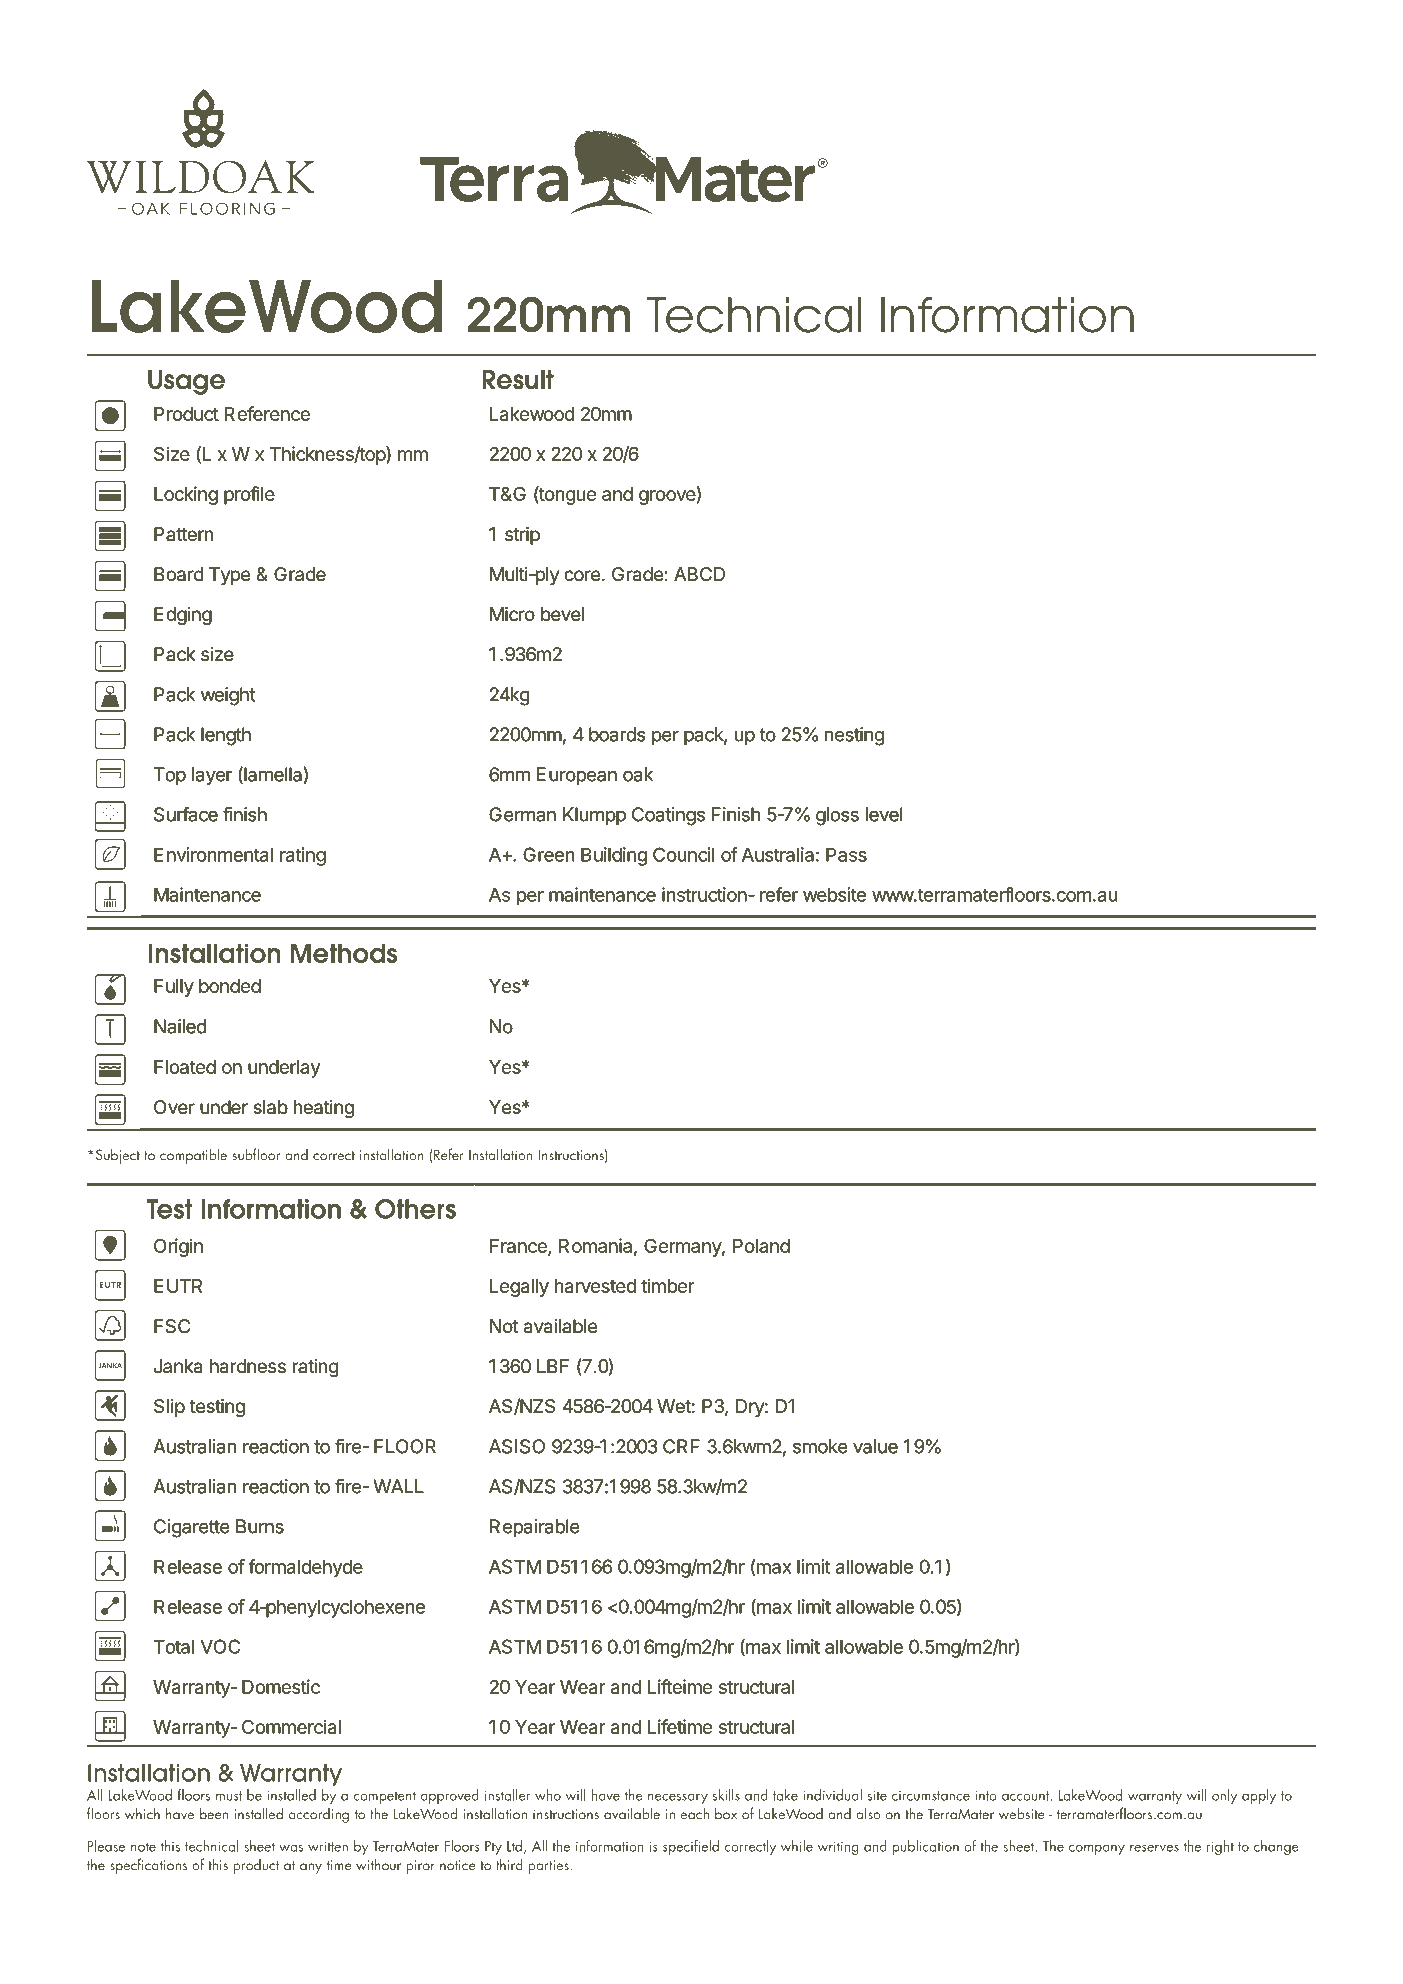  I want to click on been, so click(214, 1813).
